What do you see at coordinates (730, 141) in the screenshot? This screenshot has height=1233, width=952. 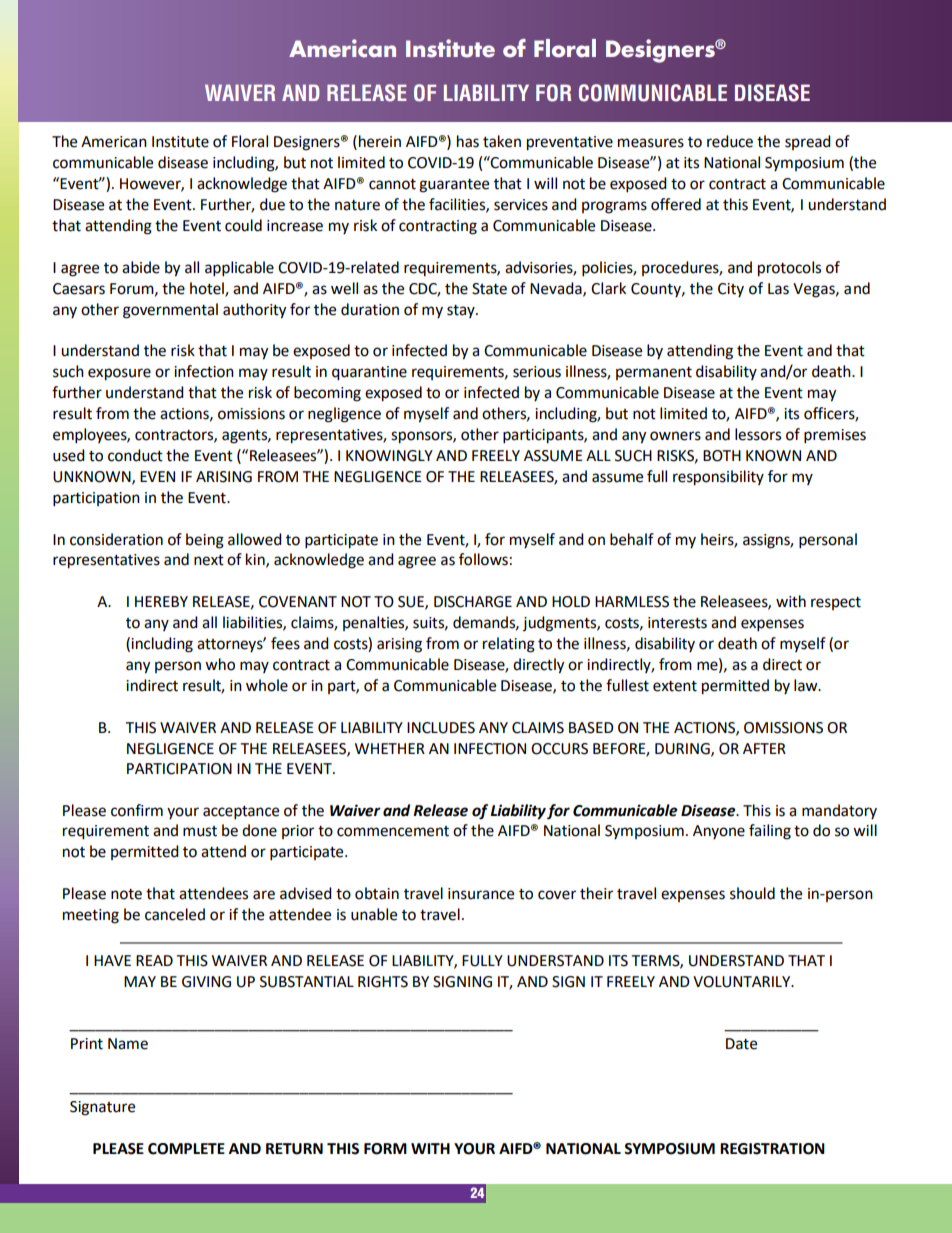 I see `reduce` at bounding box center [730, 141].
